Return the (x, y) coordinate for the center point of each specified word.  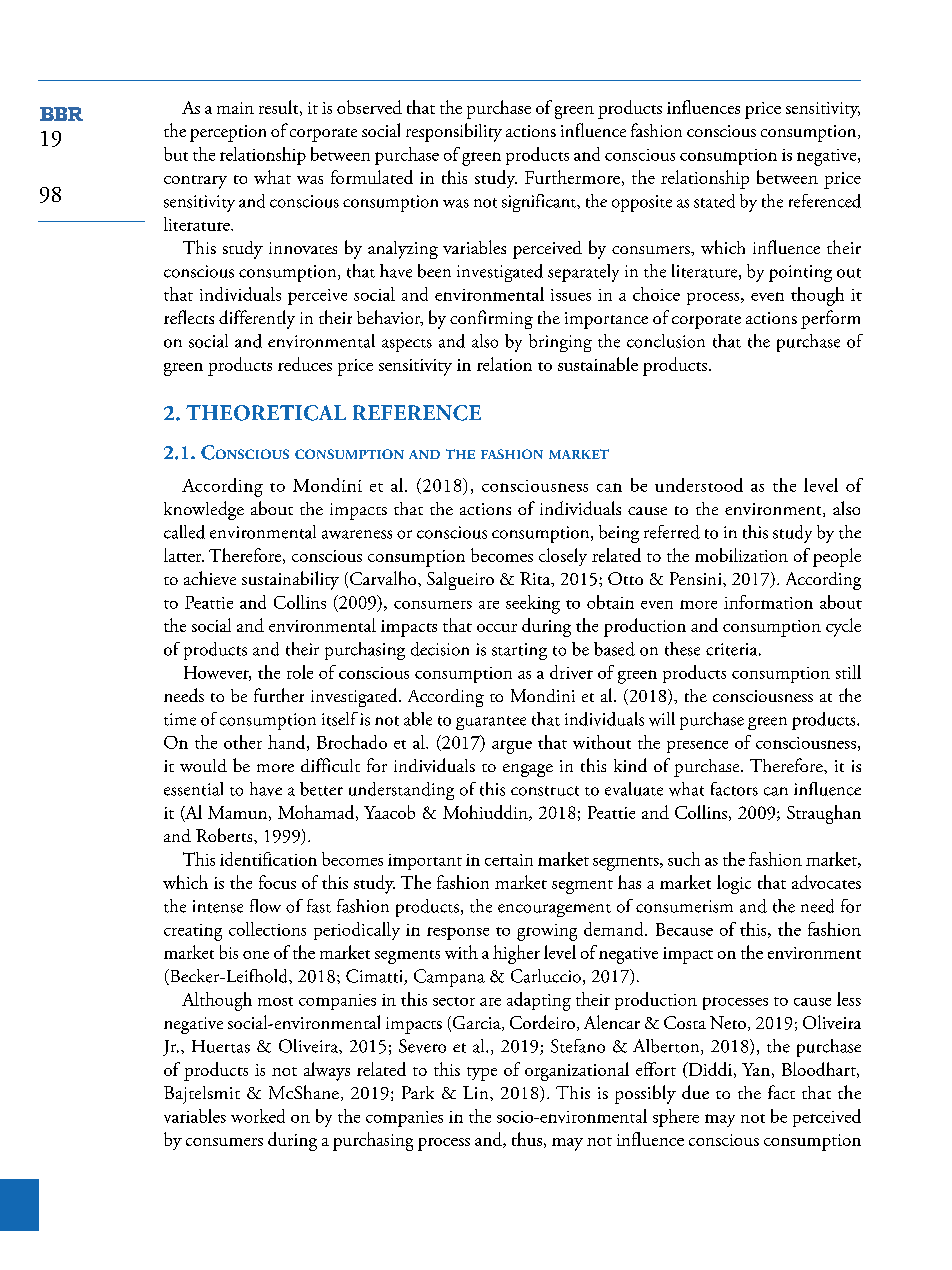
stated (714, 201)
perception (228, 133)
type (482, 1074)
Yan (756, 1069)
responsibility (454, 132)
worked (258, 1116)
